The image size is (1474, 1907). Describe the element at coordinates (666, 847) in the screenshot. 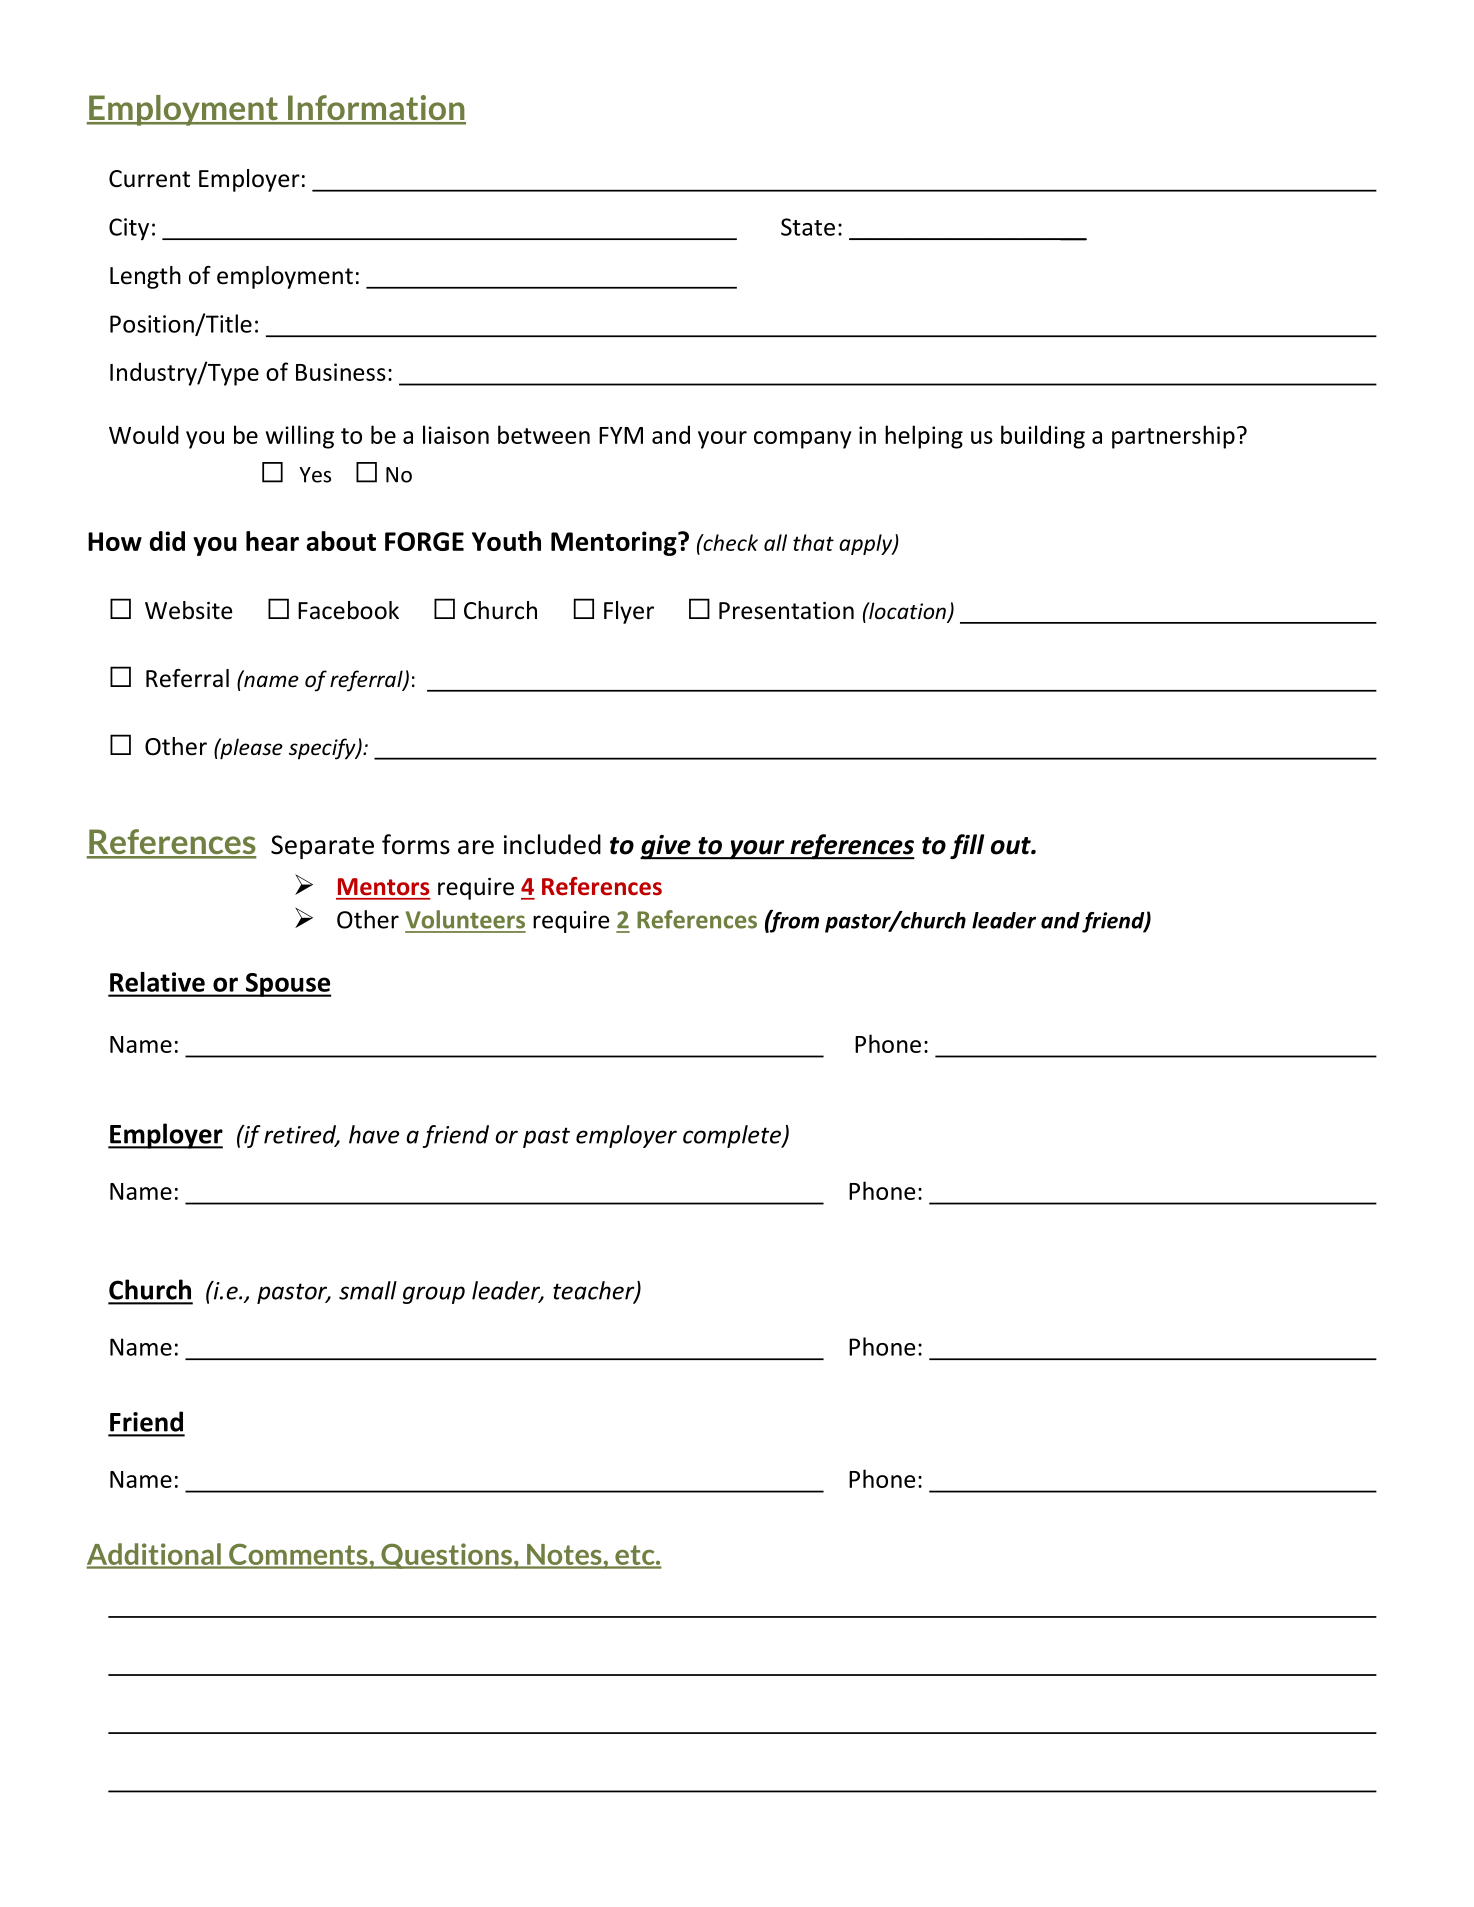

I see `give` at that location.
